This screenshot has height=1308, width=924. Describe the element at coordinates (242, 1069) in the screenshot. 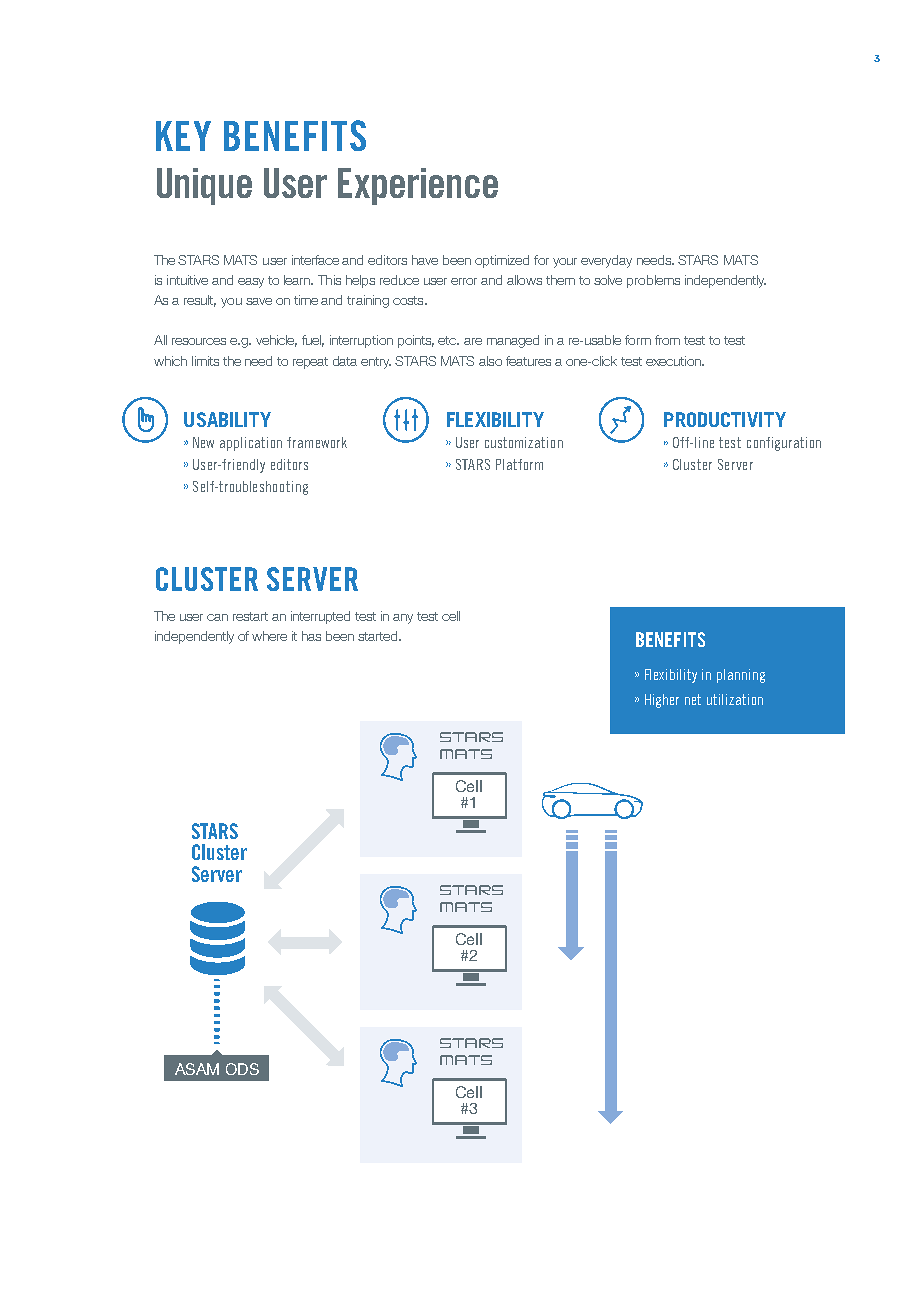

I see `ODS` at that location.
